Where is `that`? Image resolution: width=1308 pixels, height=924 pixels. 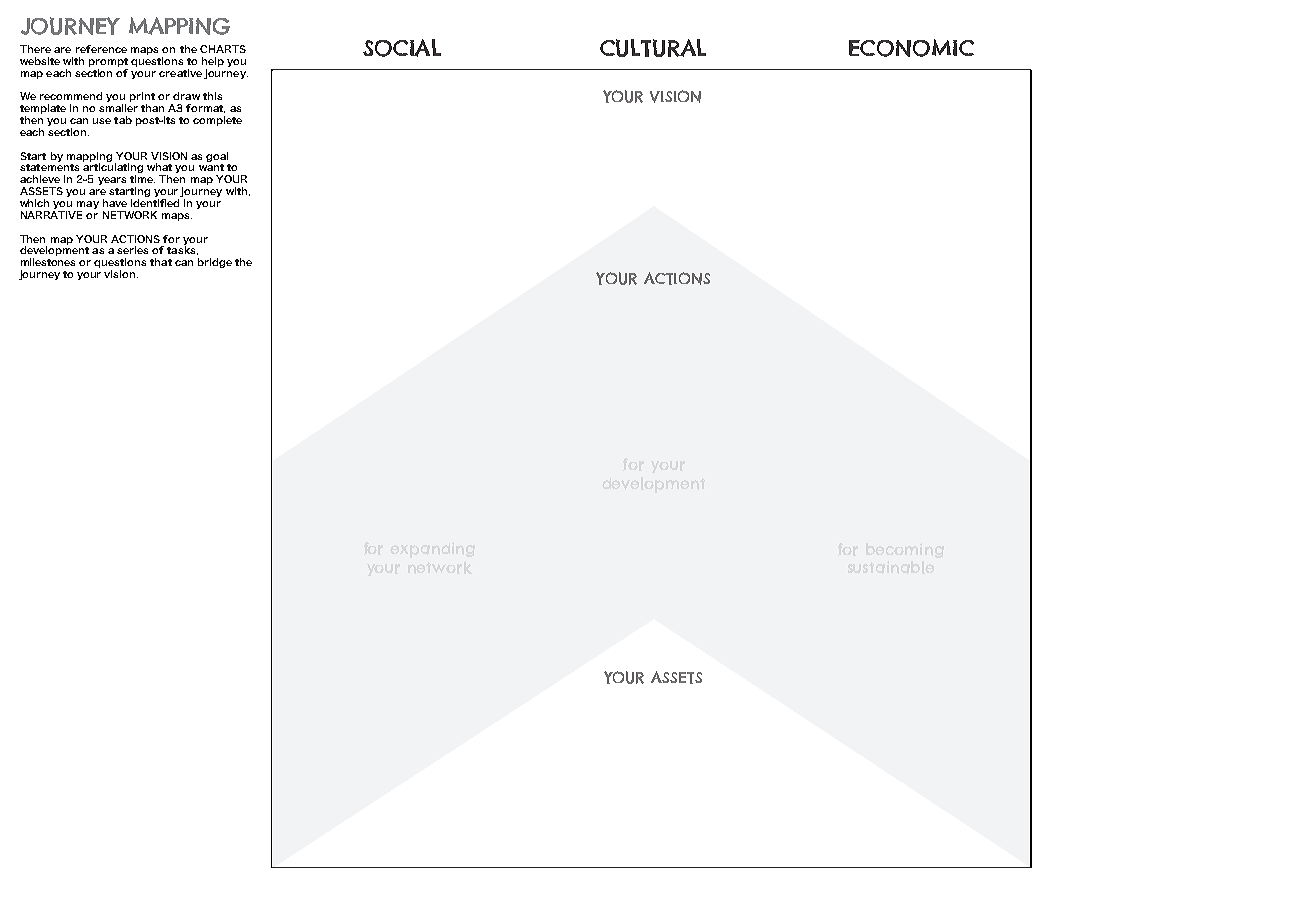 that is located at coordinates (161, 262).
